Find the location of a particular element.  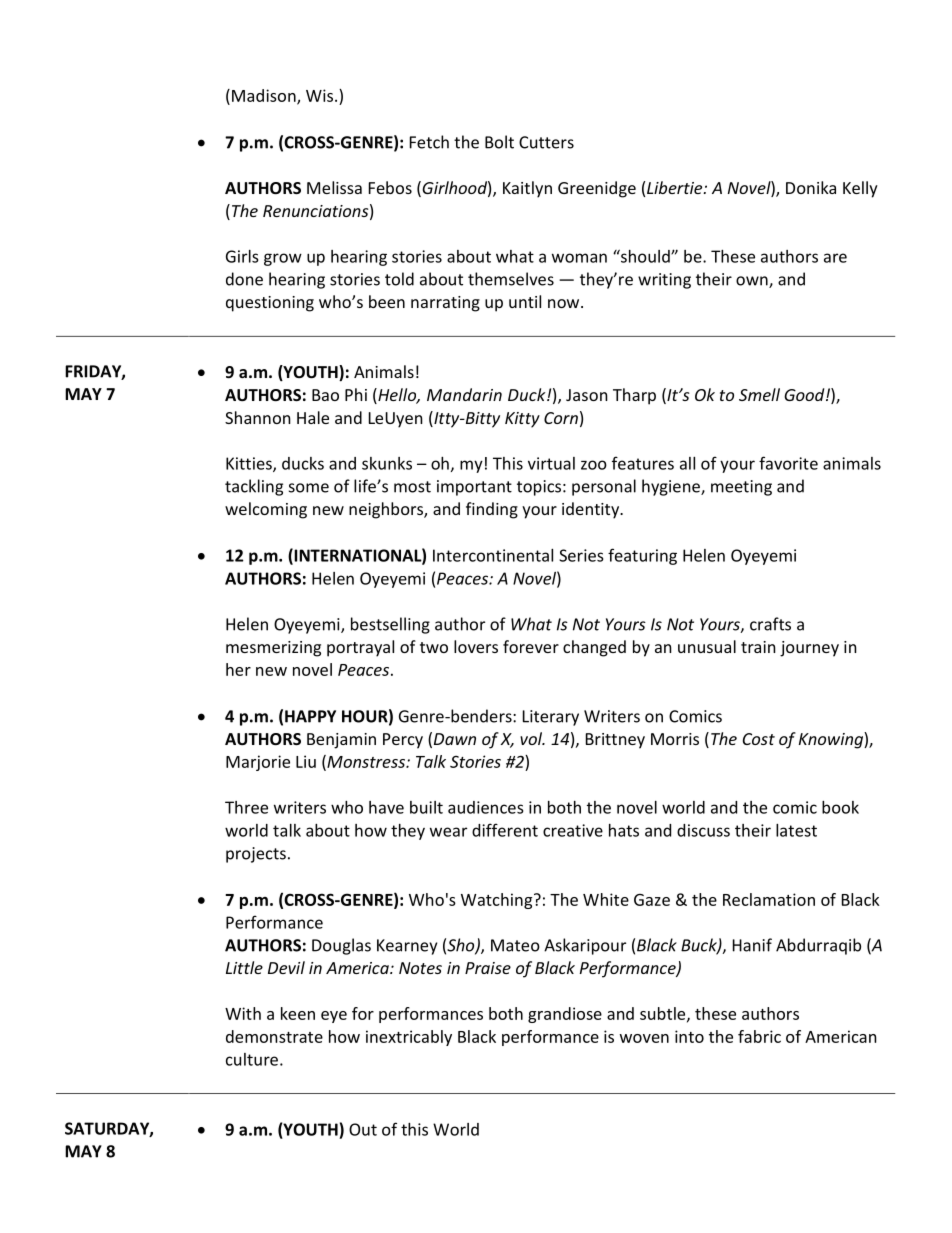

latest is located at coordinates (796, 830).
